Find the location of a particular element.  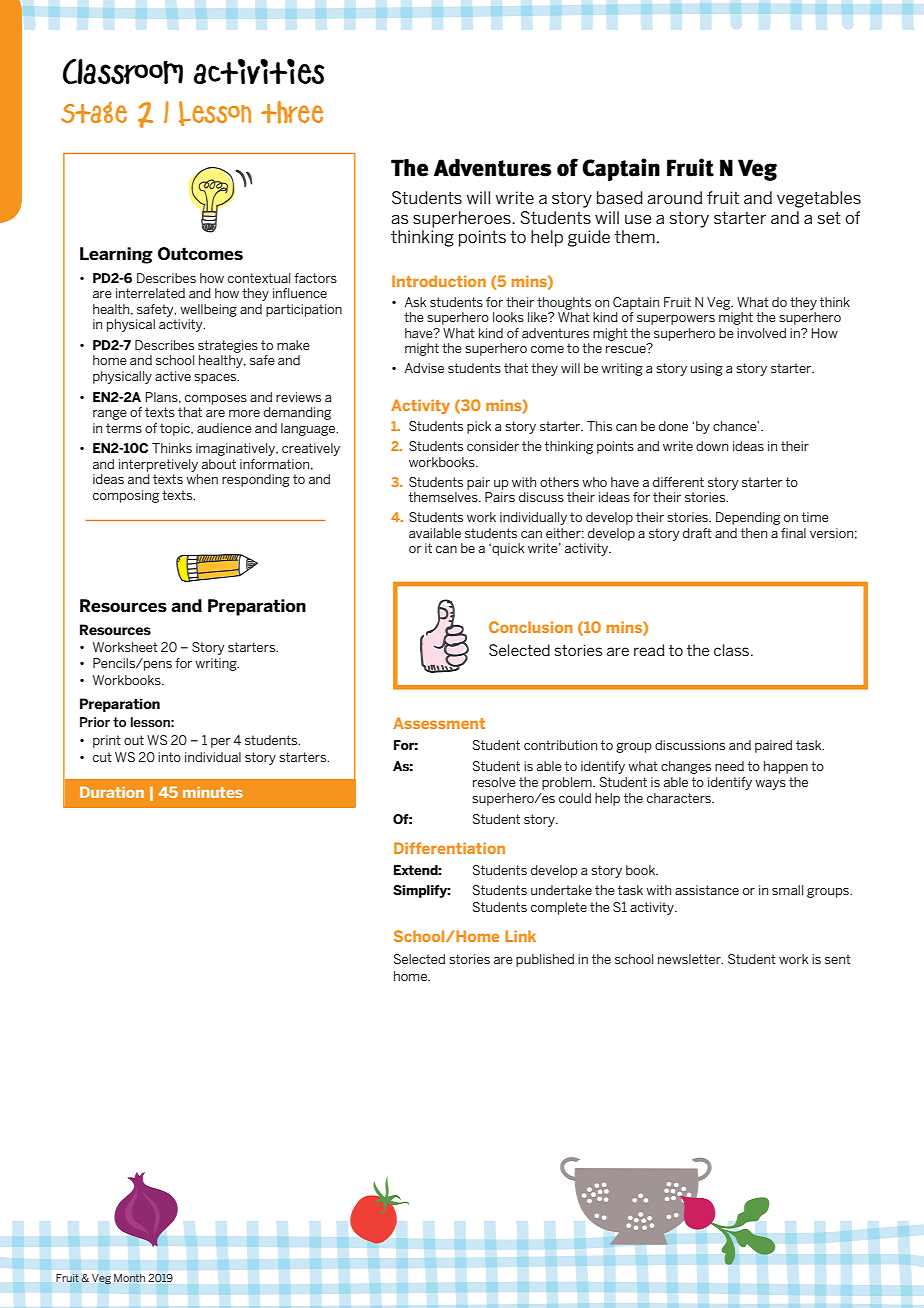

newsletter is located at coordinates (690, 959).
